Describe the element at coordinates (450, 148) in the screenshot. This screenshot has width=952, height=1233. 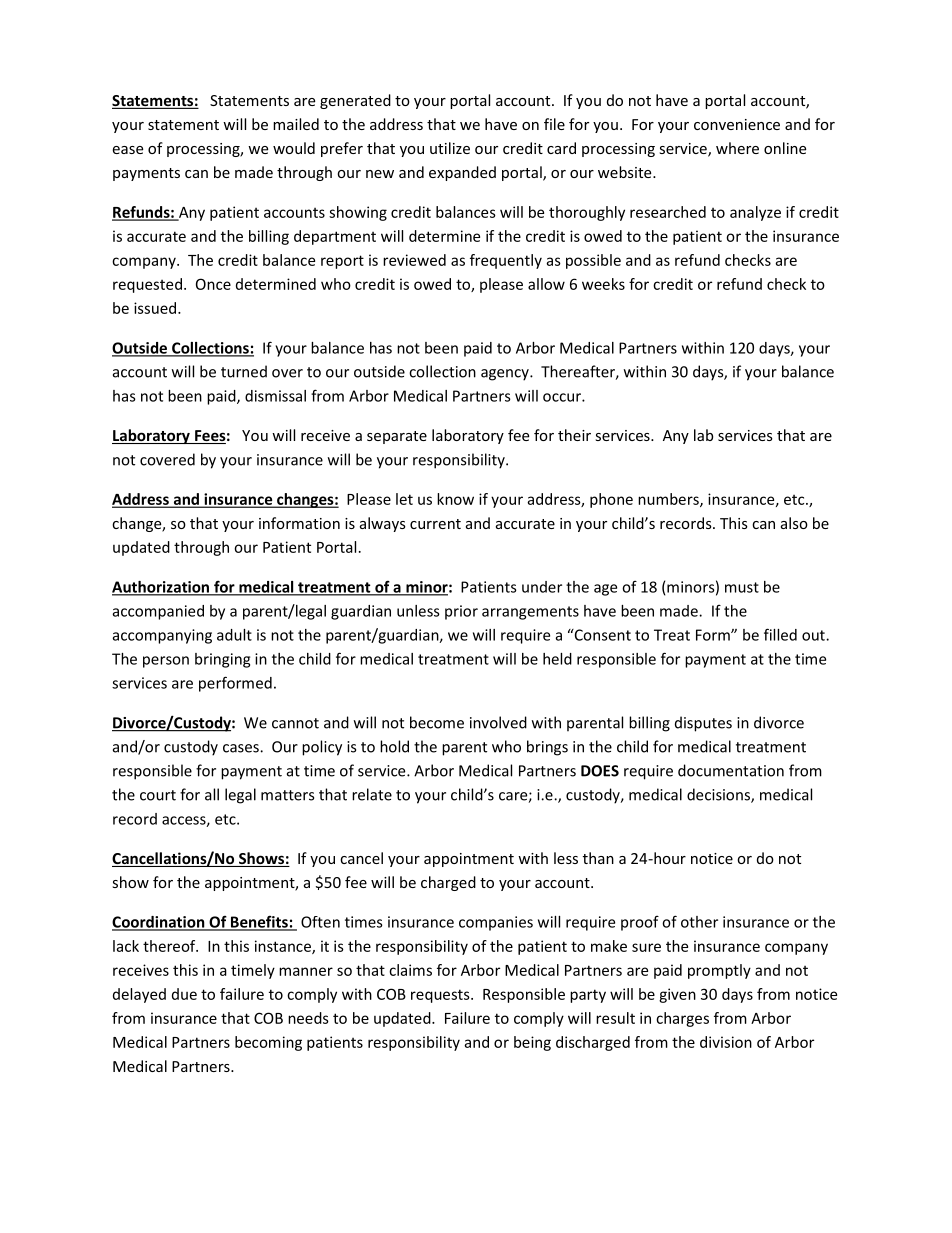
I see `utilize` at that location.
